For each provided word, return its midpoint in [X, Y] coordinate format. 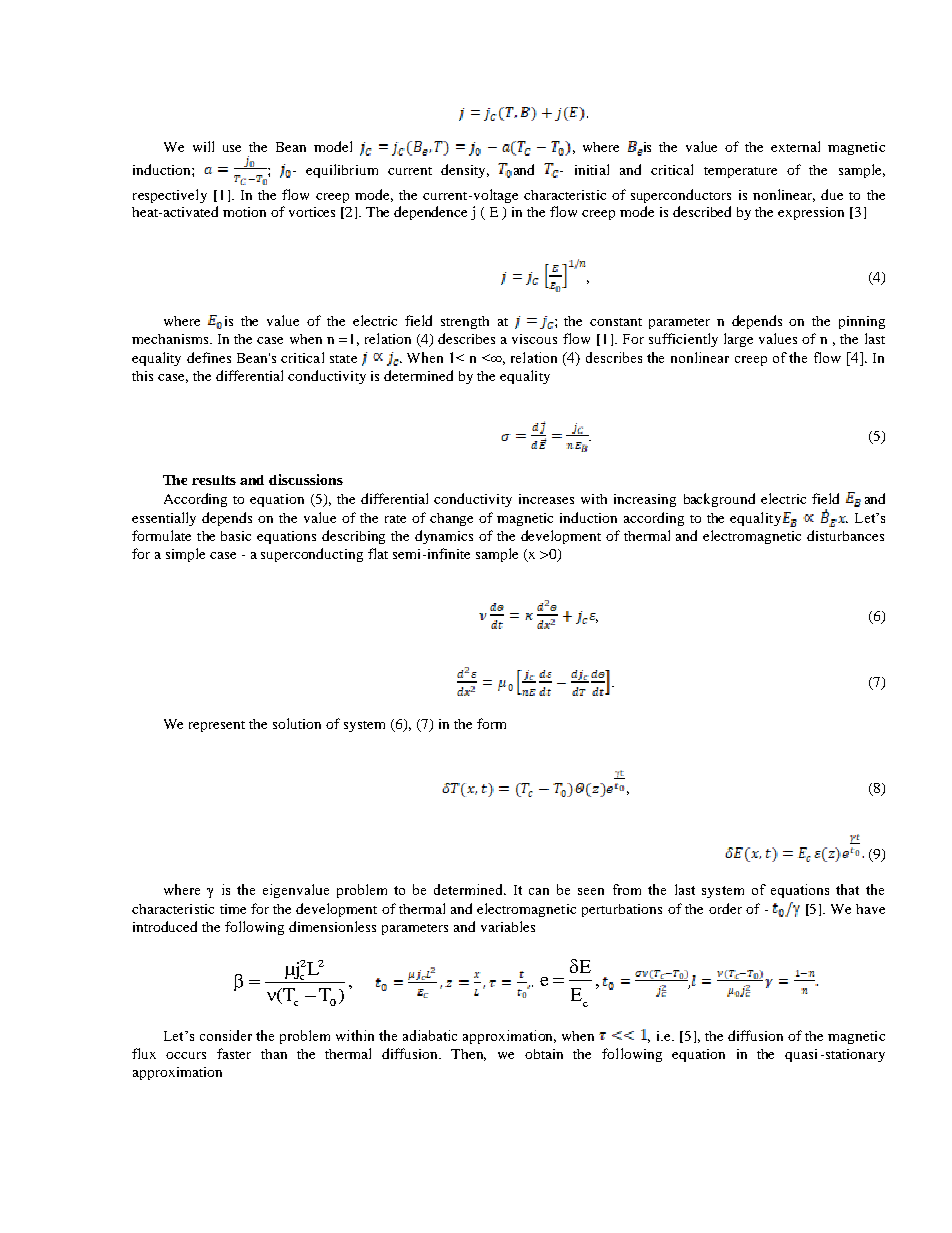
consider [226, 1035]
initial [592, 169]
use [232, 148]
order [725, 908]
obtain [544, 1054]
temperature [740, 172]
